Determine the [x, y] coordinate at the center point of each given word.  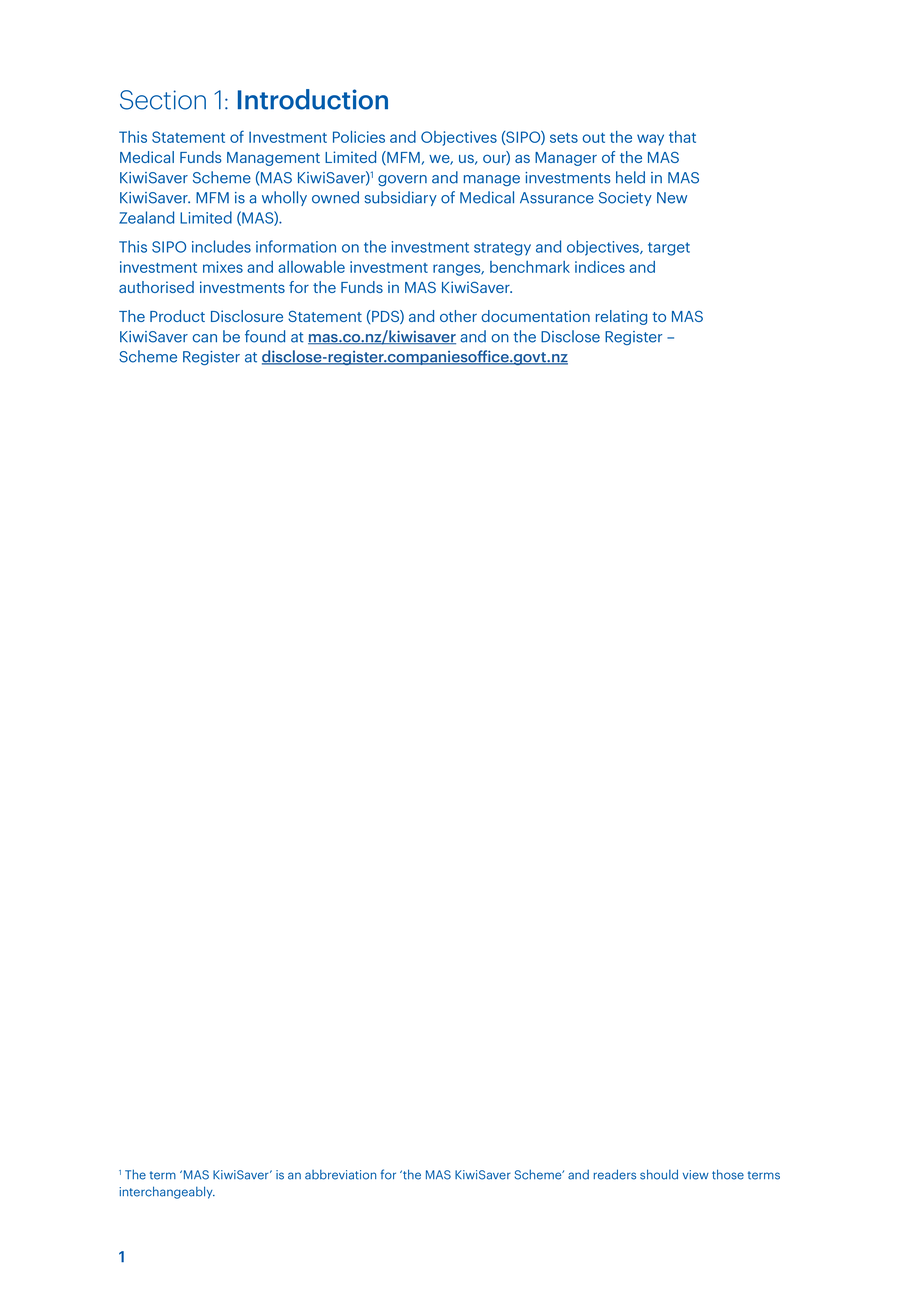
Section [163, 100]
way [650, 140]
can [204, 338]
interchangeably [167, 1192]
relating [621, 317]
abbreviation [340, 1175]
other [458, 316]
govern [402, 180]
